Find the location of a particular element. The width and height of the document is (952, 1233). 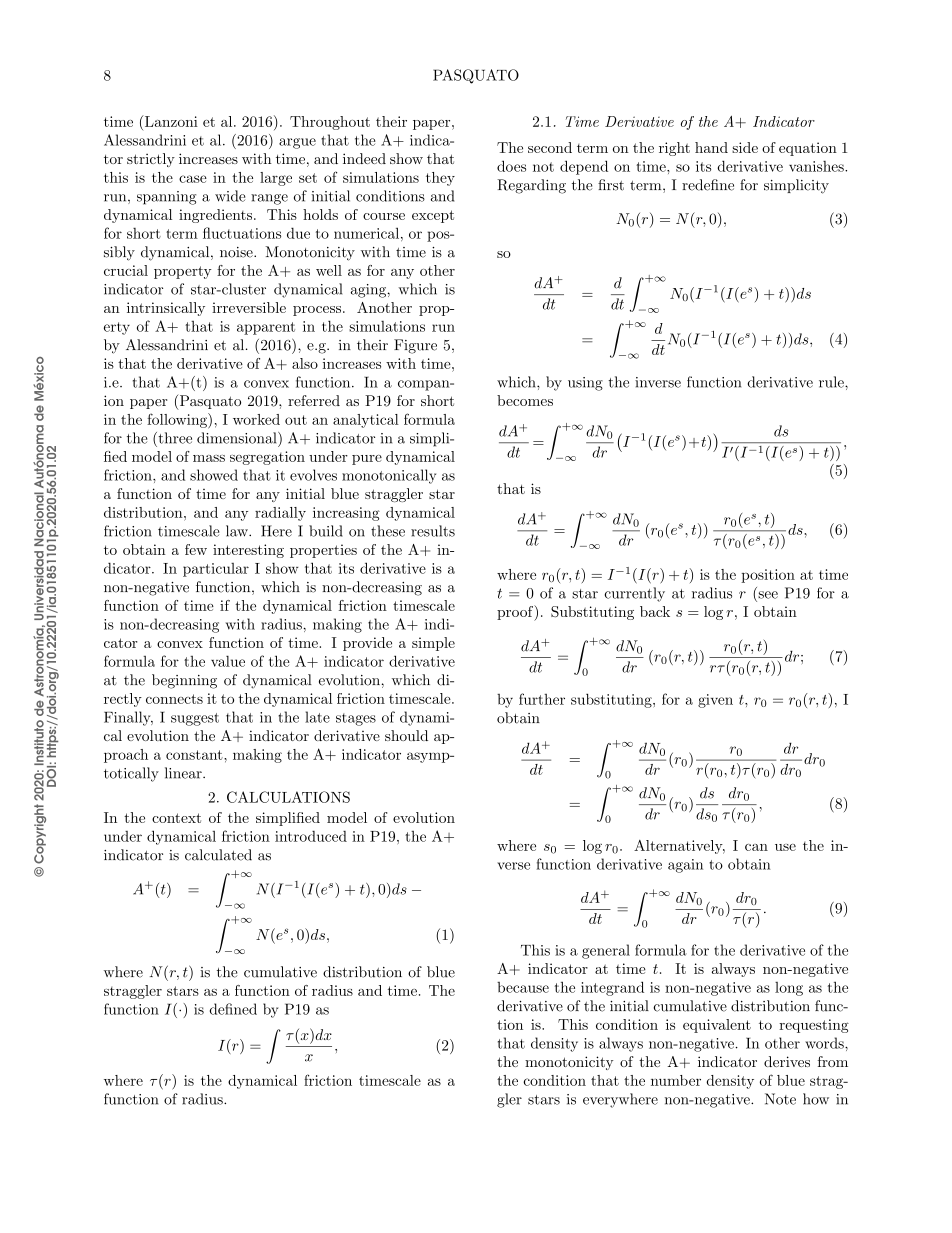

rule is located at coordinates (832, 382).
